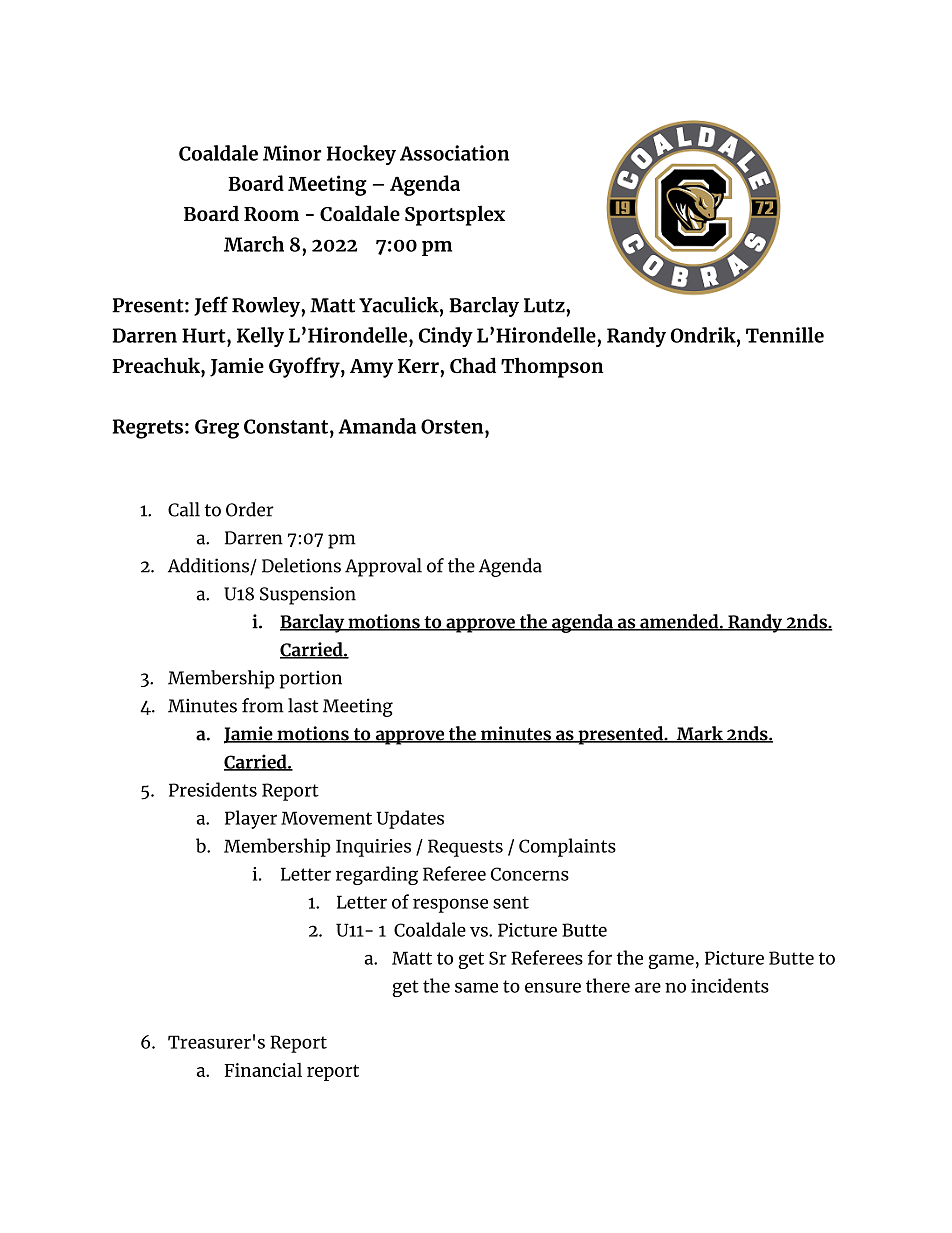 The width and height of the document is (952, 1233). I want to click on Financial, so click(263, 1069).
